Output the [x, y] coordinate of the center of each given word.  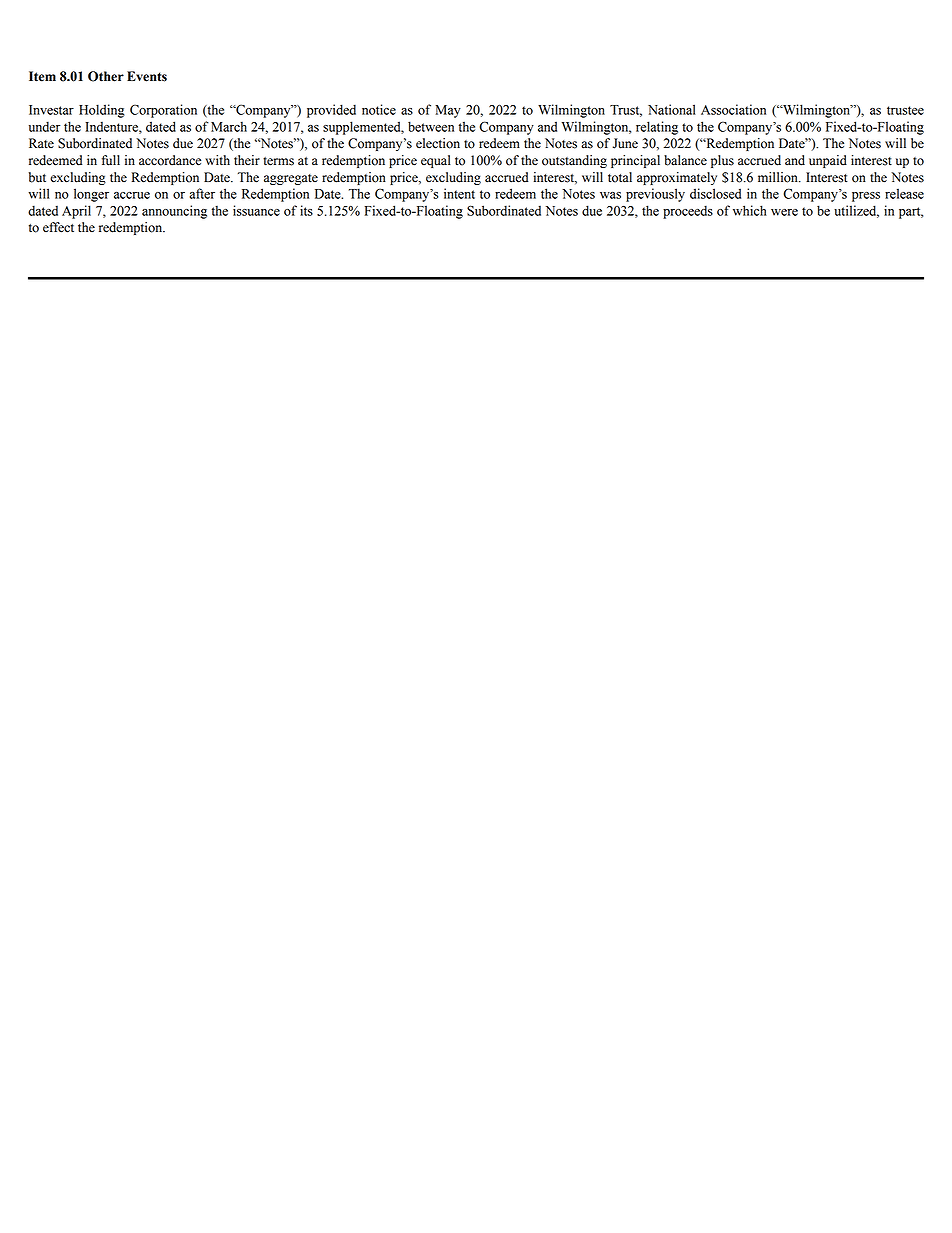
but [37, 177]
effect [58, 227]
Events [147, 76]
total [620, 177]
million [779, 177]
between [431, 126]
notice [379, 109]
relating [657, 128]
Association [733, 109]
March [229, 126]
